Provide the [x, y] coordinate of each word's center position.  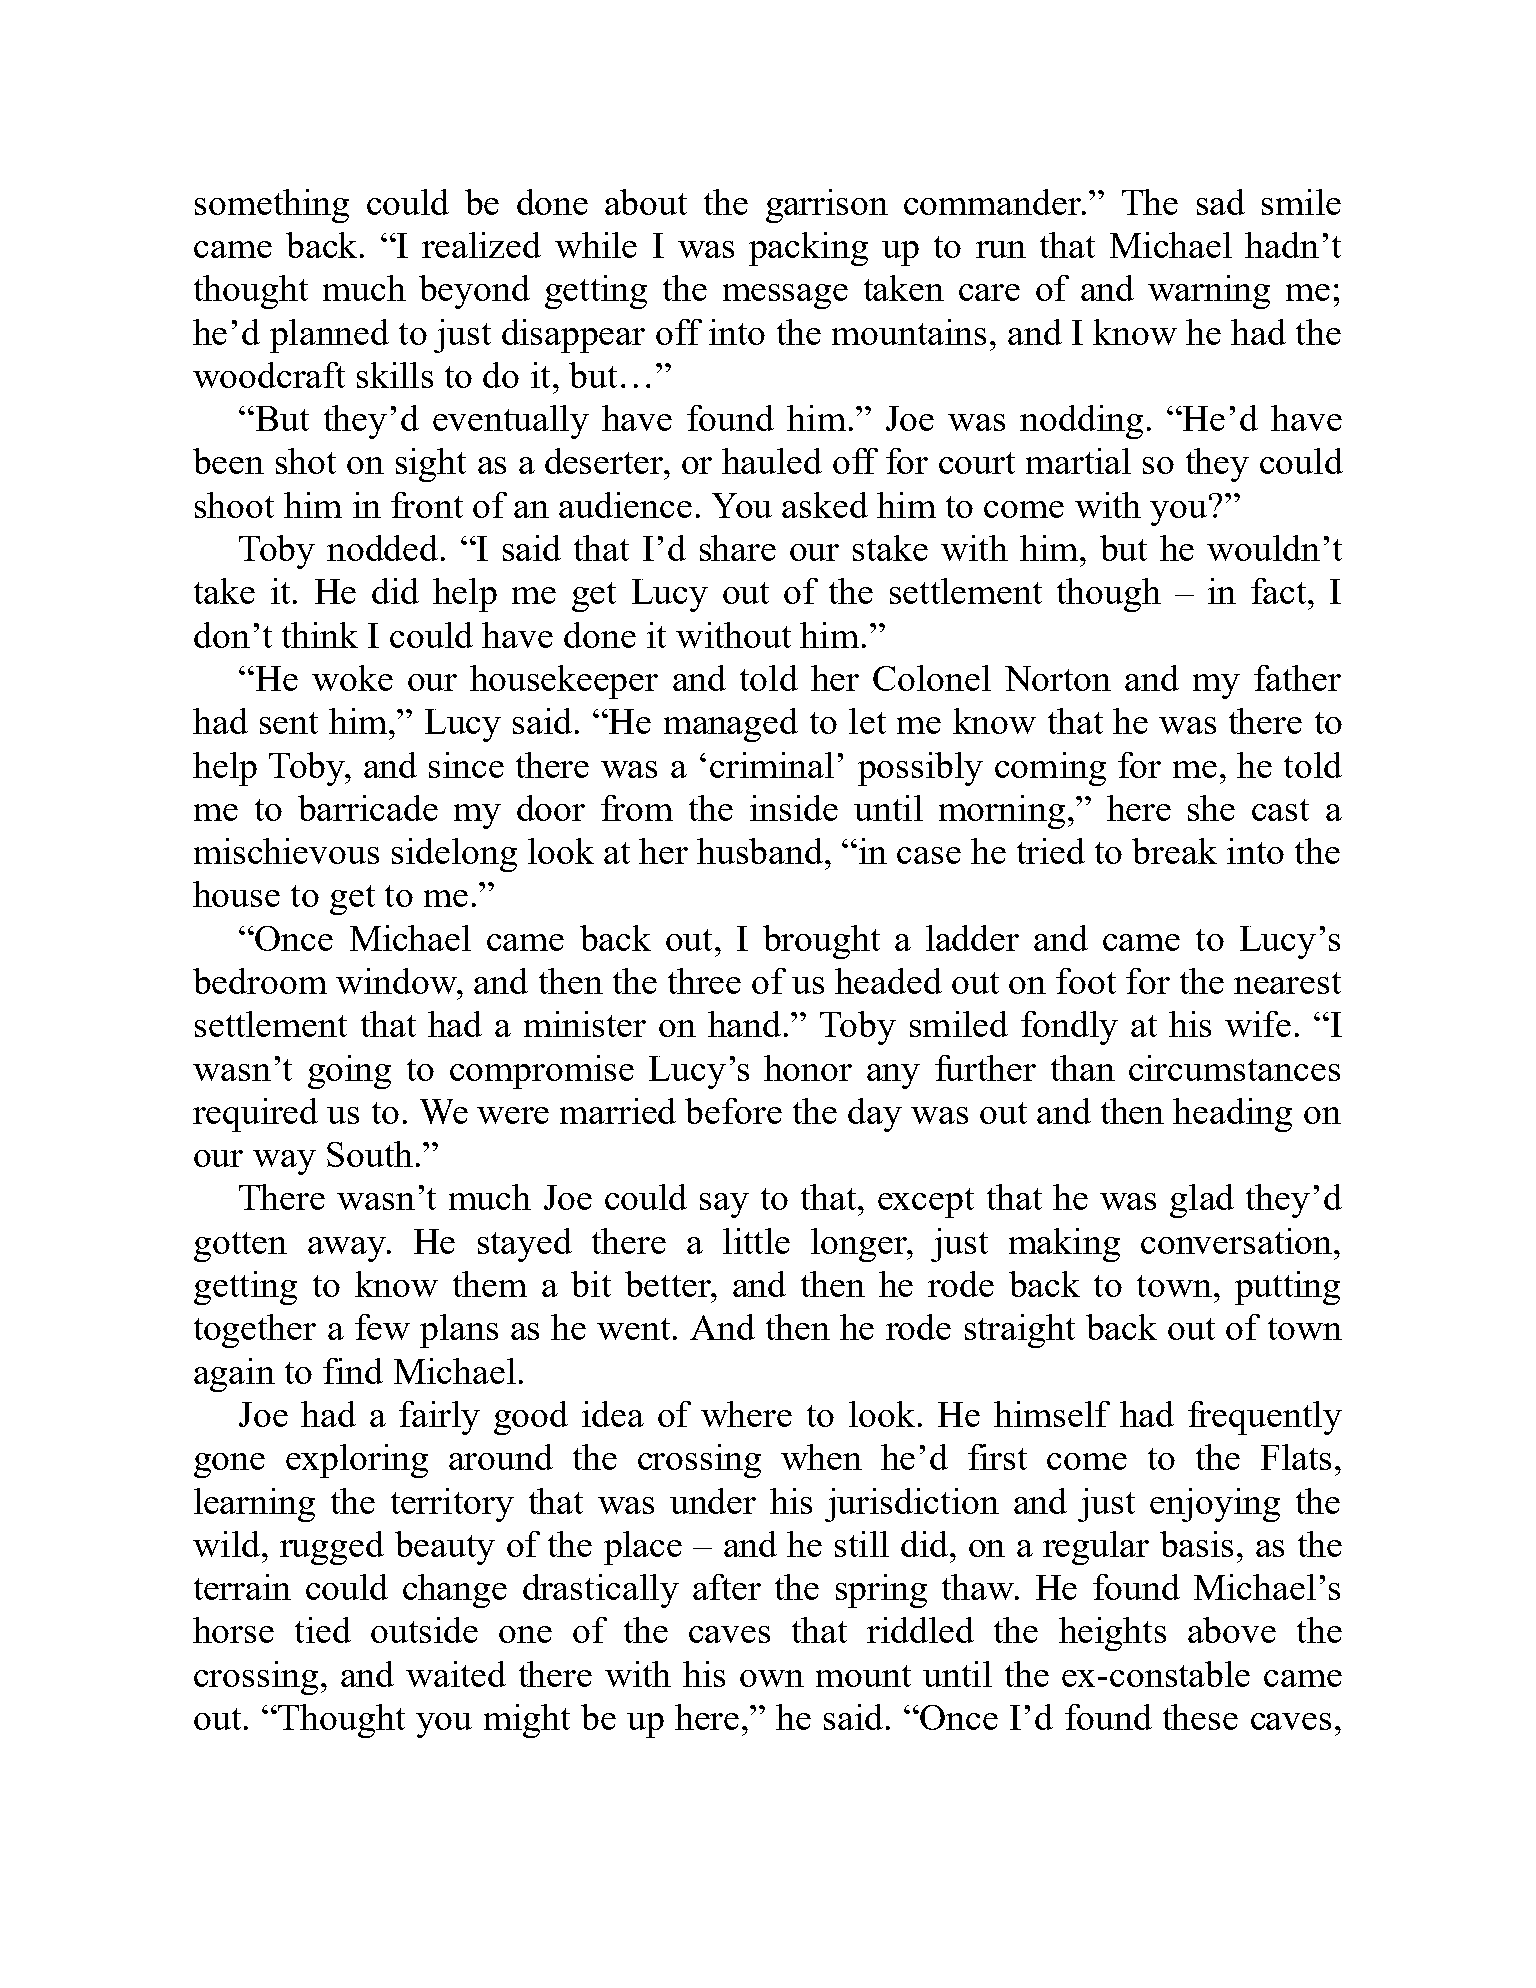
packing [808, 249]
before [733, 1111]
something [272, 206]
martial [1078, 461]
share [738, 548]
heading [1232, 1115]
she [1211, 808]
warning [1209, 292]
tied [323, 1630]
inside [794, 808]
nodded [382, 548]
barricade [368, 808]
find [353, 1371]
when [821, 1457]
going [349, 1072]
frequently [1265, 1418]
